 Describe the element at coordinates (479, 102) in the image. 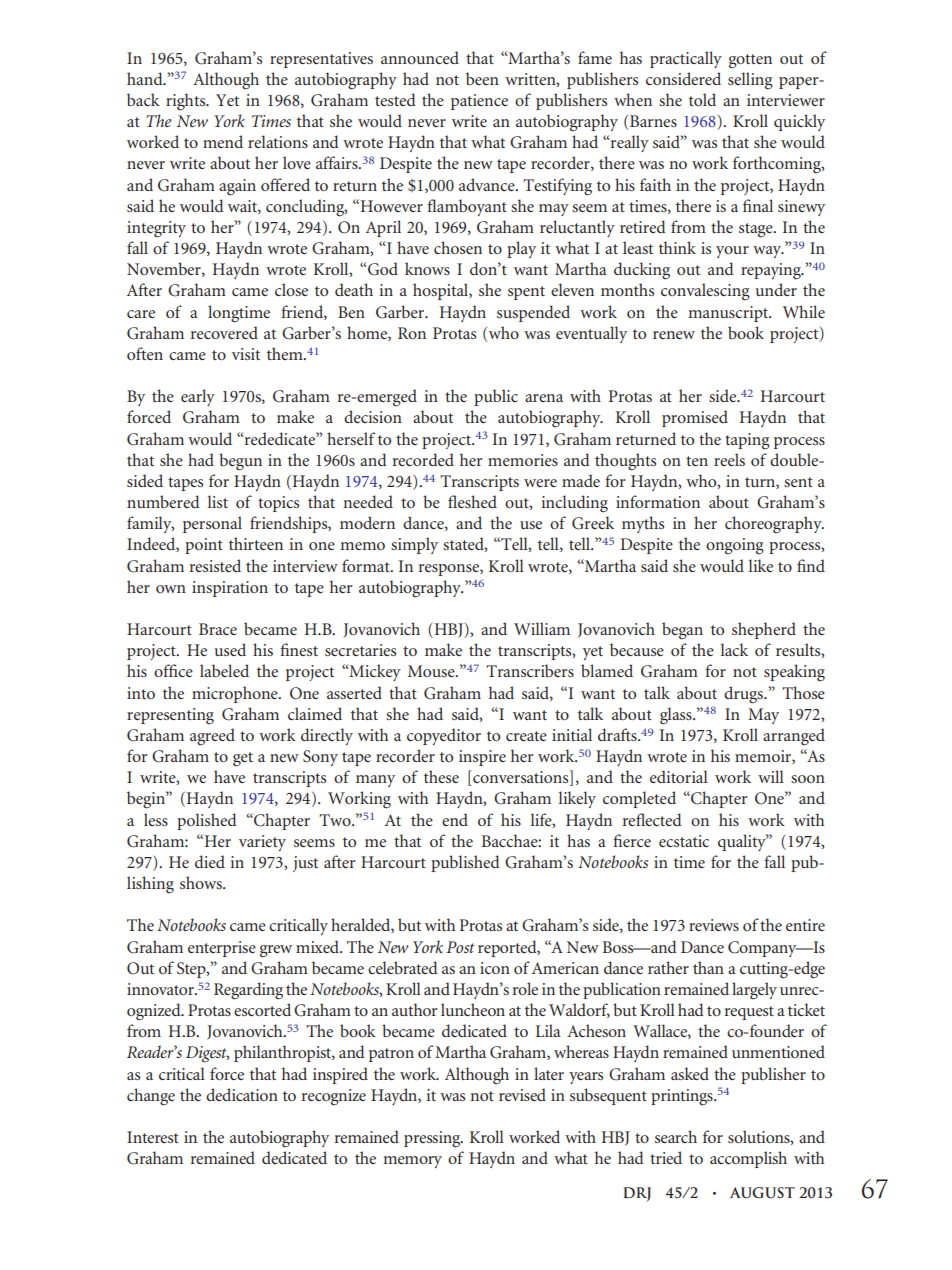

I see `patience` at that location.
